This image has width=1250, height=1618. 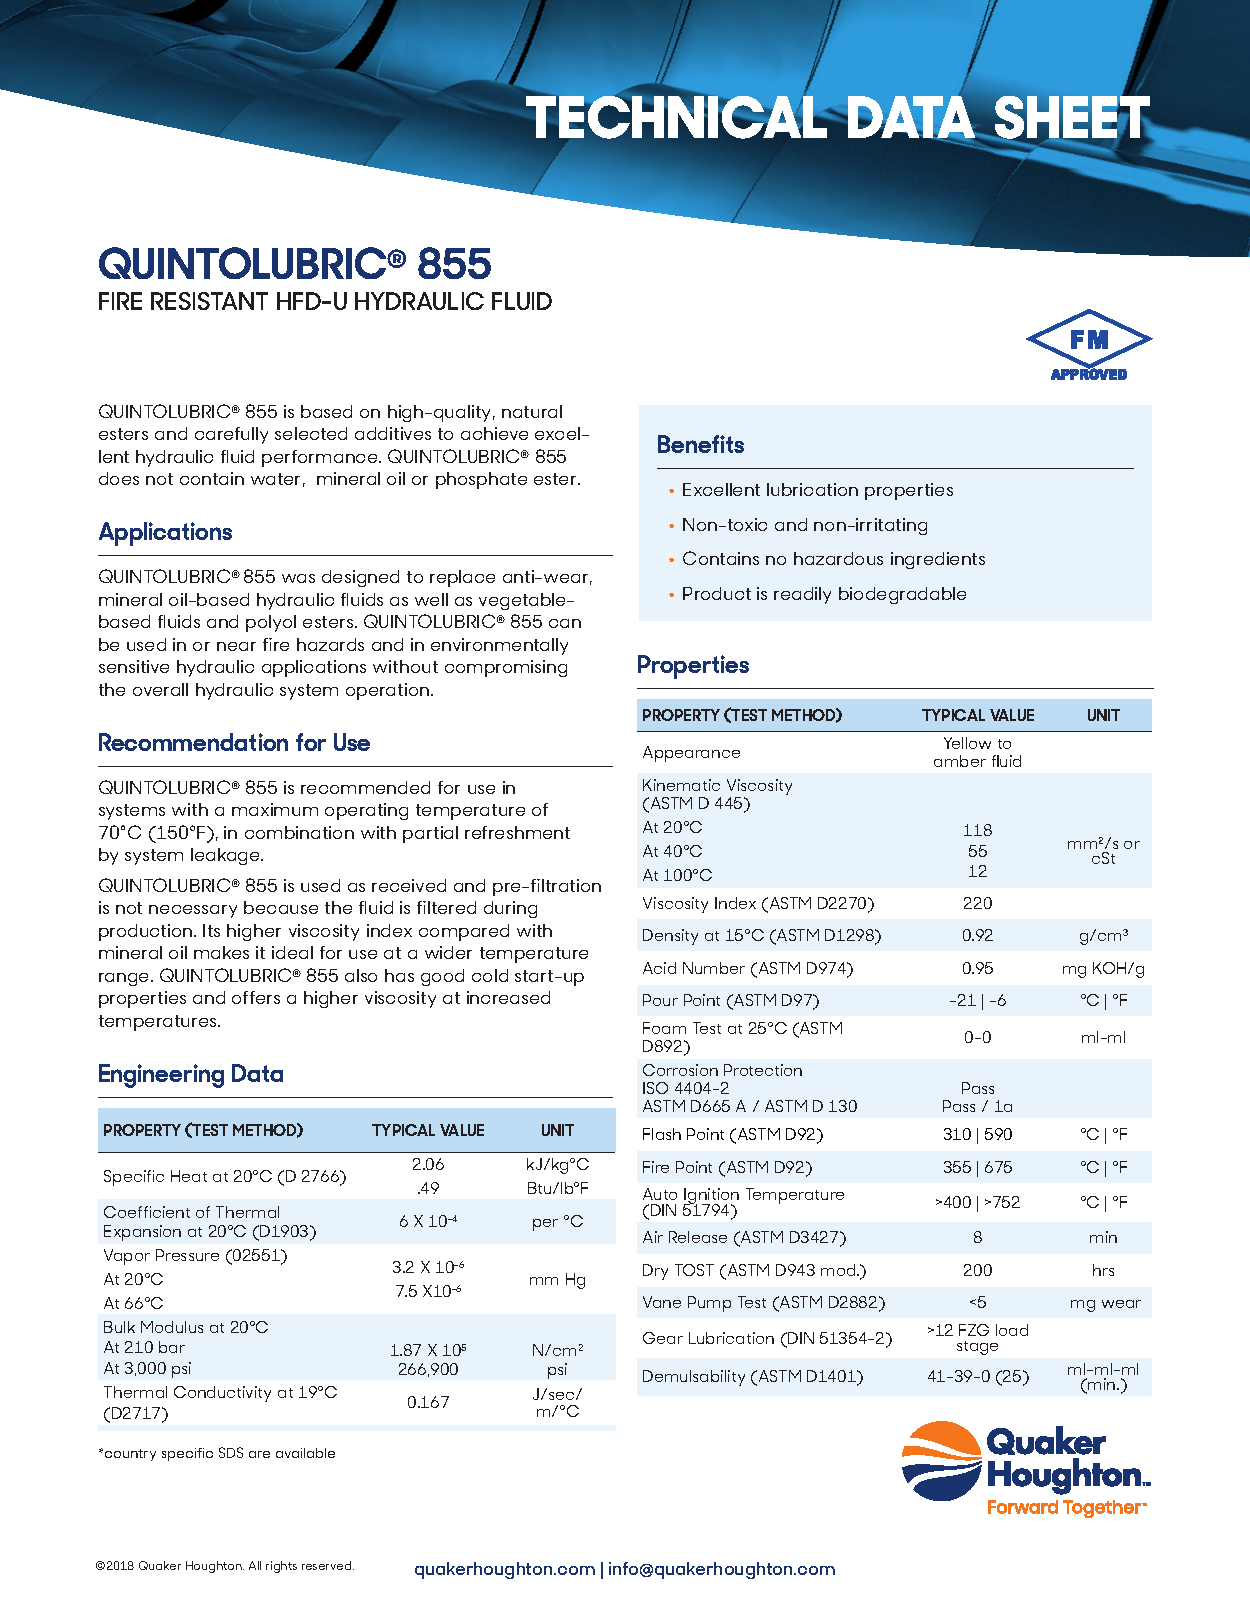 What do you see at coordinates (189, 1176) in the image?
I see `Heat` at bounding box center [189, 1176].
